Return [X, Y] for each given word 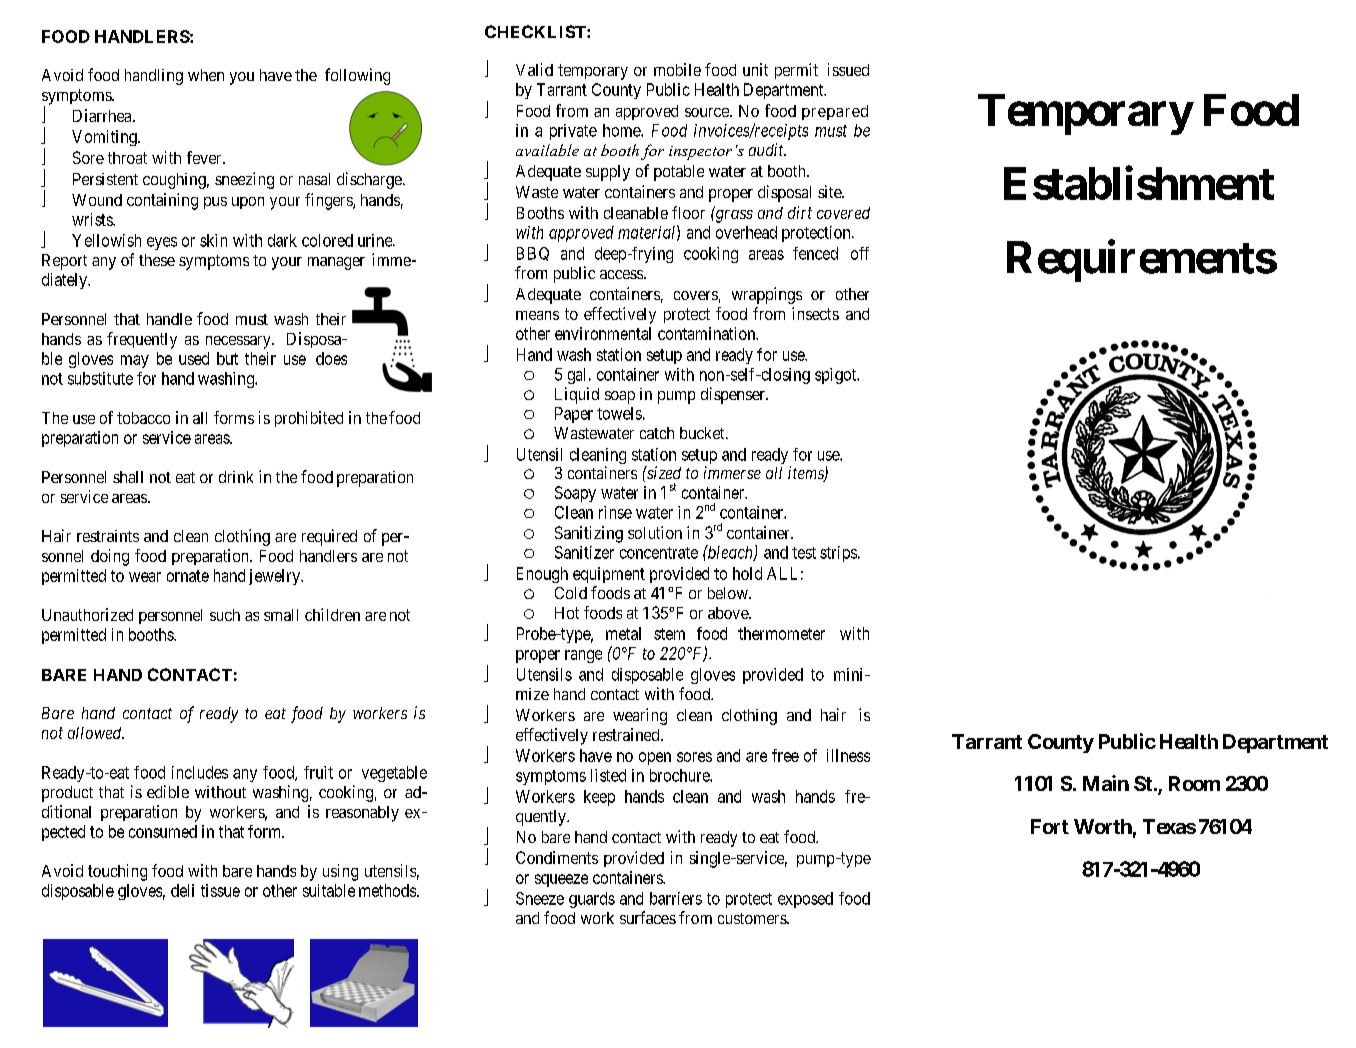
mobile [677, 69]
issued [848, 69]
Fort [1050, 826]
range [583, 656]
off [860, 253]
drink [236, 477]
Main [1106, 783]
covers [696, 295]
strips [838, 554]
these [157, 260]
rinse [615, 512]
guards [592, 900]
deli [182, 890]
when [206, 75]
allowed [96, 733]
